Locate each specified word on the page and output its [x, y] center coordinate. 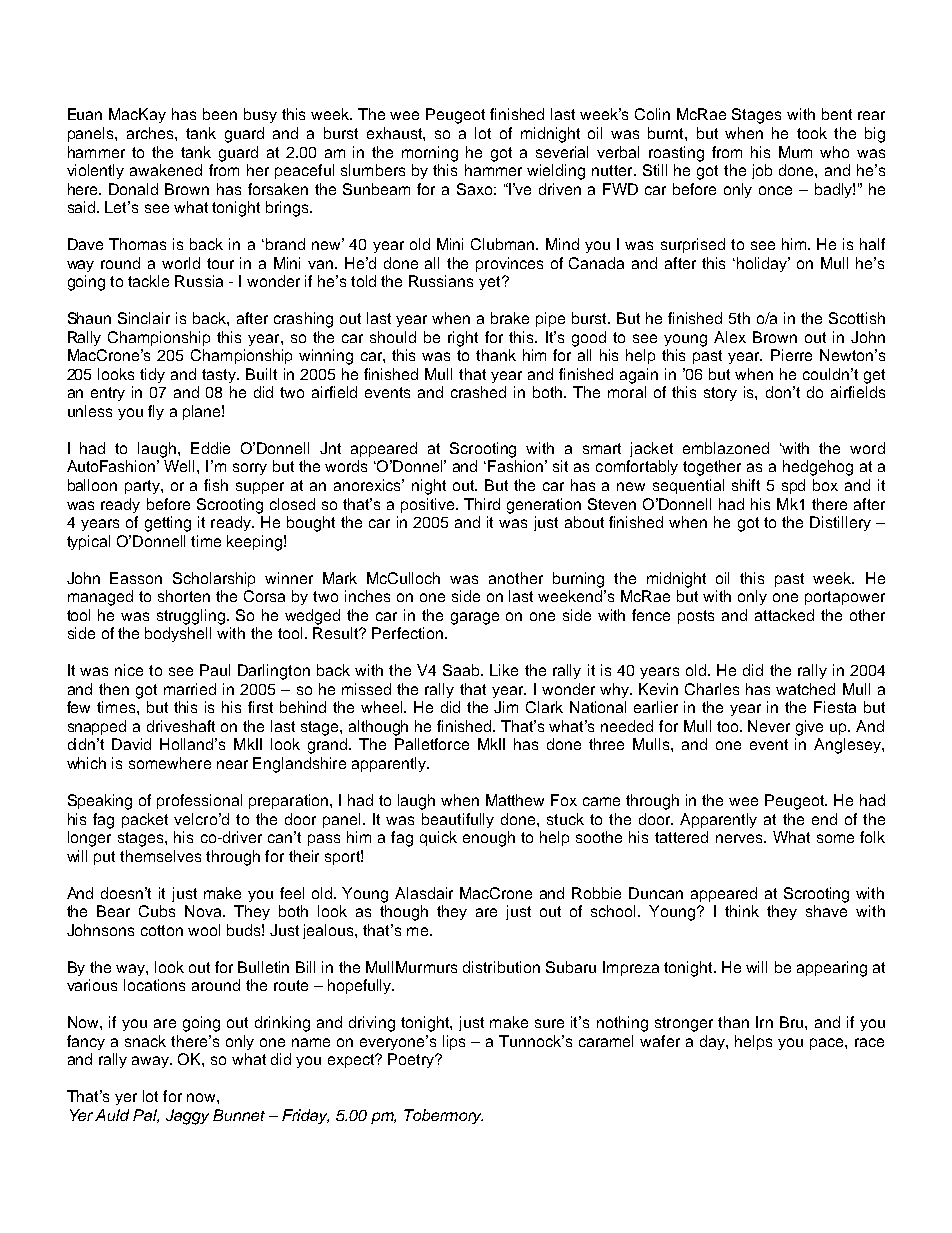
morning [430, 154]
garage [475, 618]
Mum [795, 152]
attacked [784, 615]
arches [151, 133]
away [152, 1062]
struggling [192, 617]
